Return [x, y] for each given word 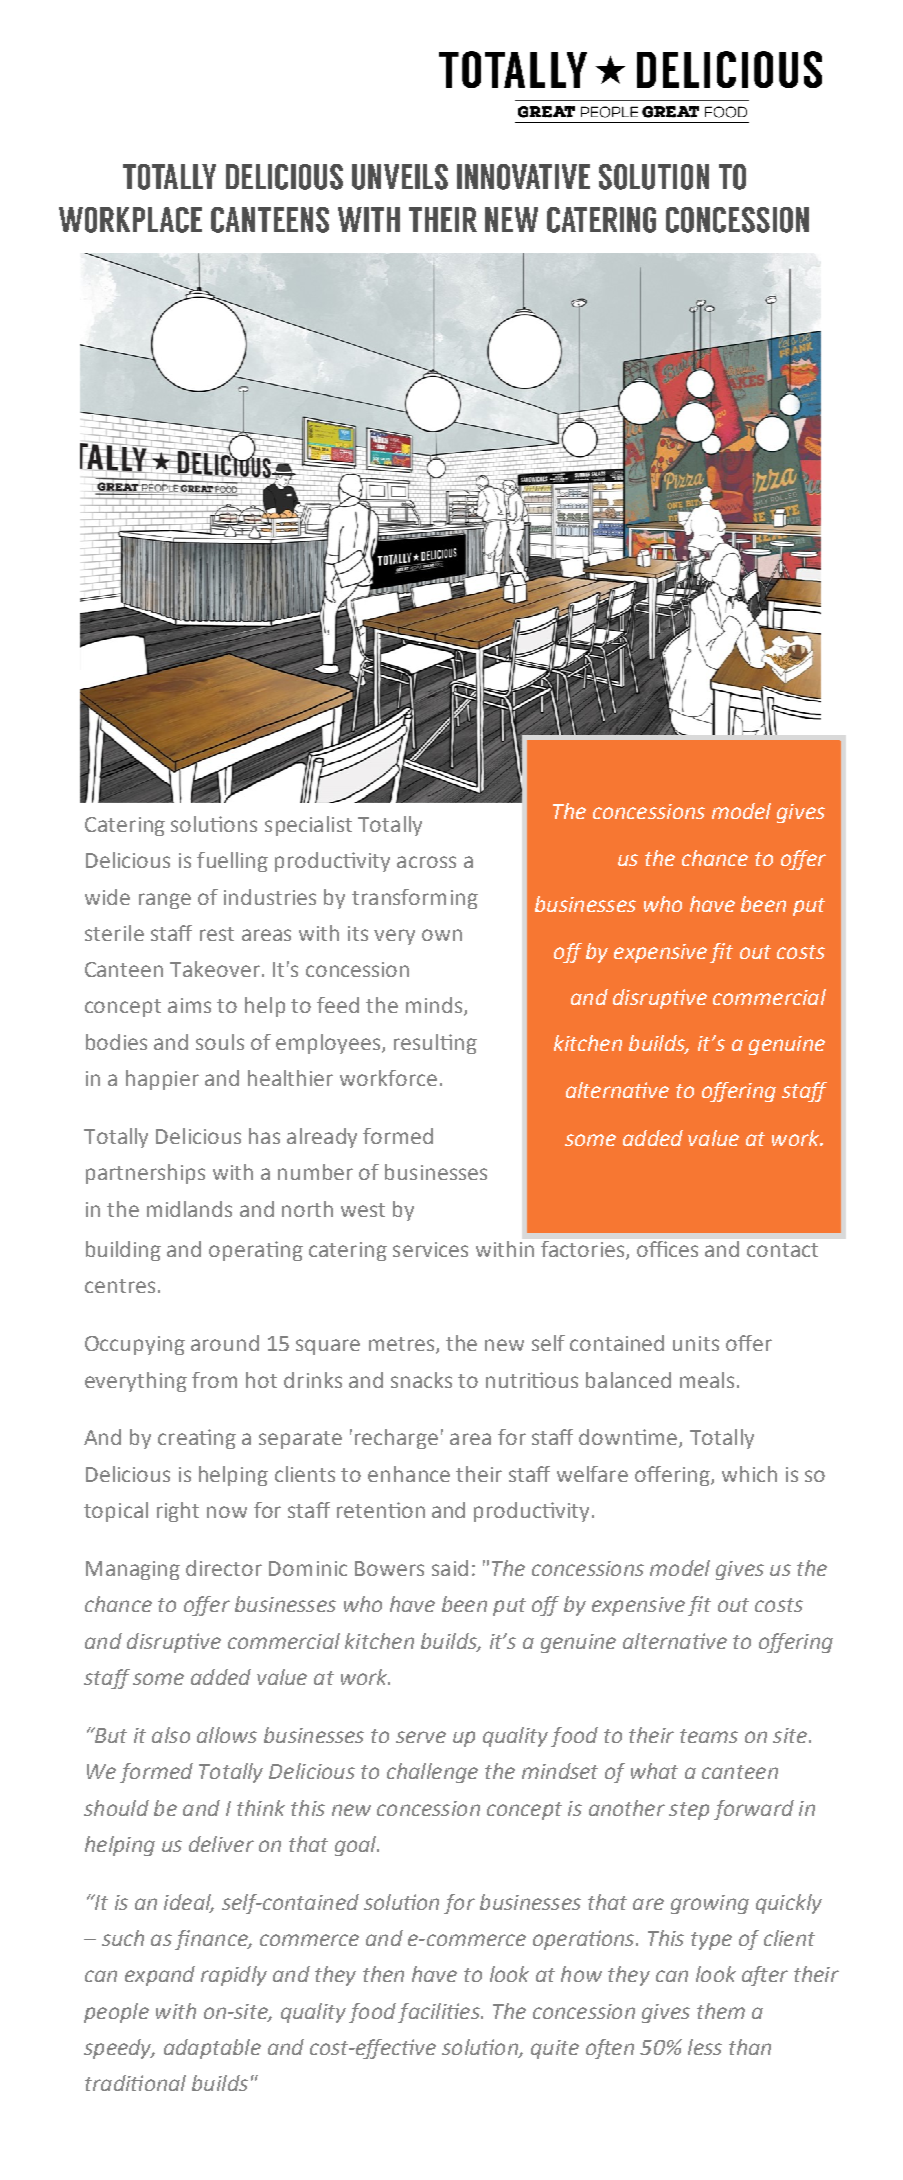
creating [197, 1439]
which [749, 1474]
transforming [415, 899]
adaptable [212, 2049]
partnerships [145, 1174]
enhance [409, 1474]
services [430, 1249]
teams [709, 1736]
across [426, 862]
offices [667, 1249]
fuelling [232, 862]
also [171, 1735]
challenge [432, 1773]
